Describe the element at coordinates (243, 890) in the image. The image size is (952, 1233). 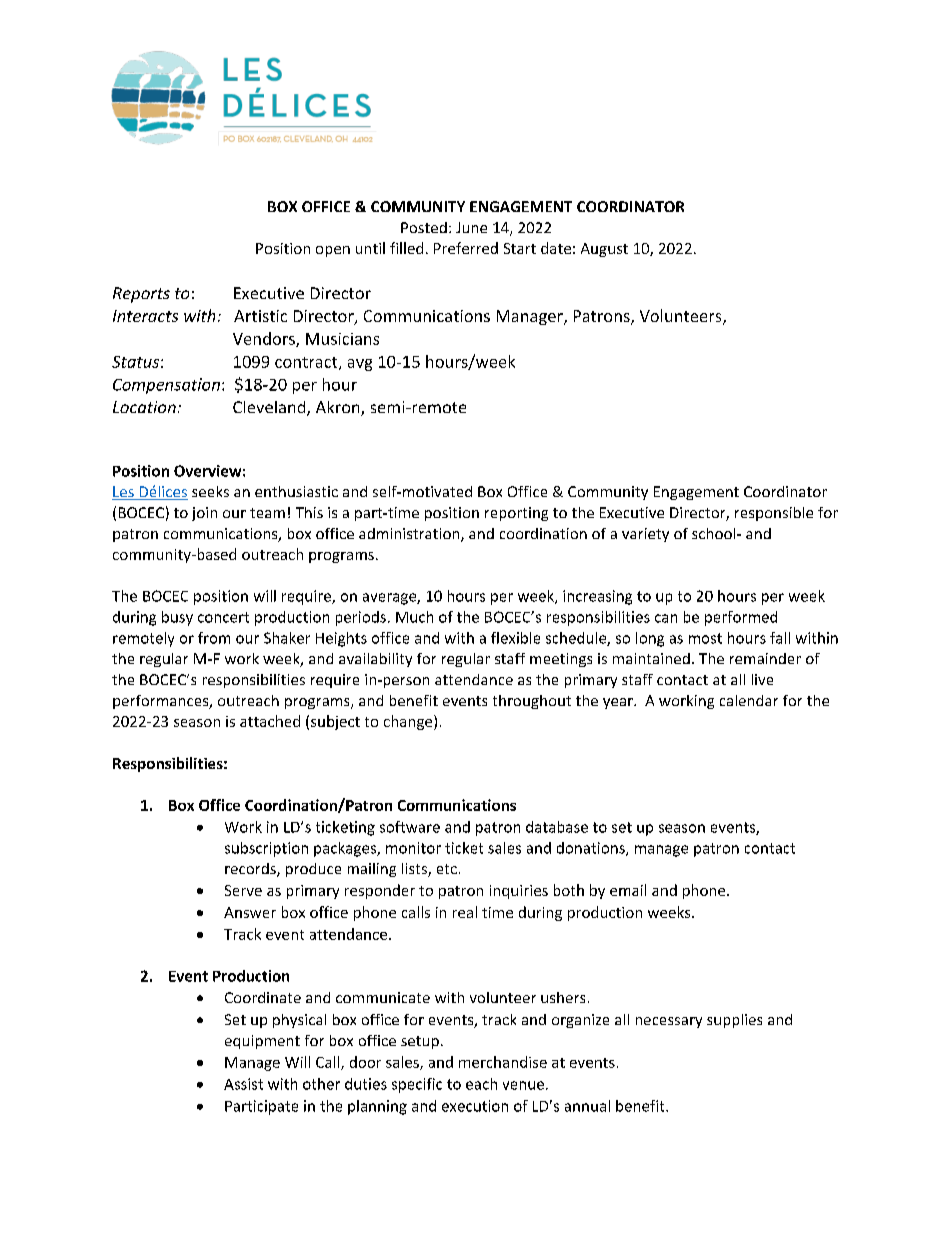
I see `Serve` at that location.
